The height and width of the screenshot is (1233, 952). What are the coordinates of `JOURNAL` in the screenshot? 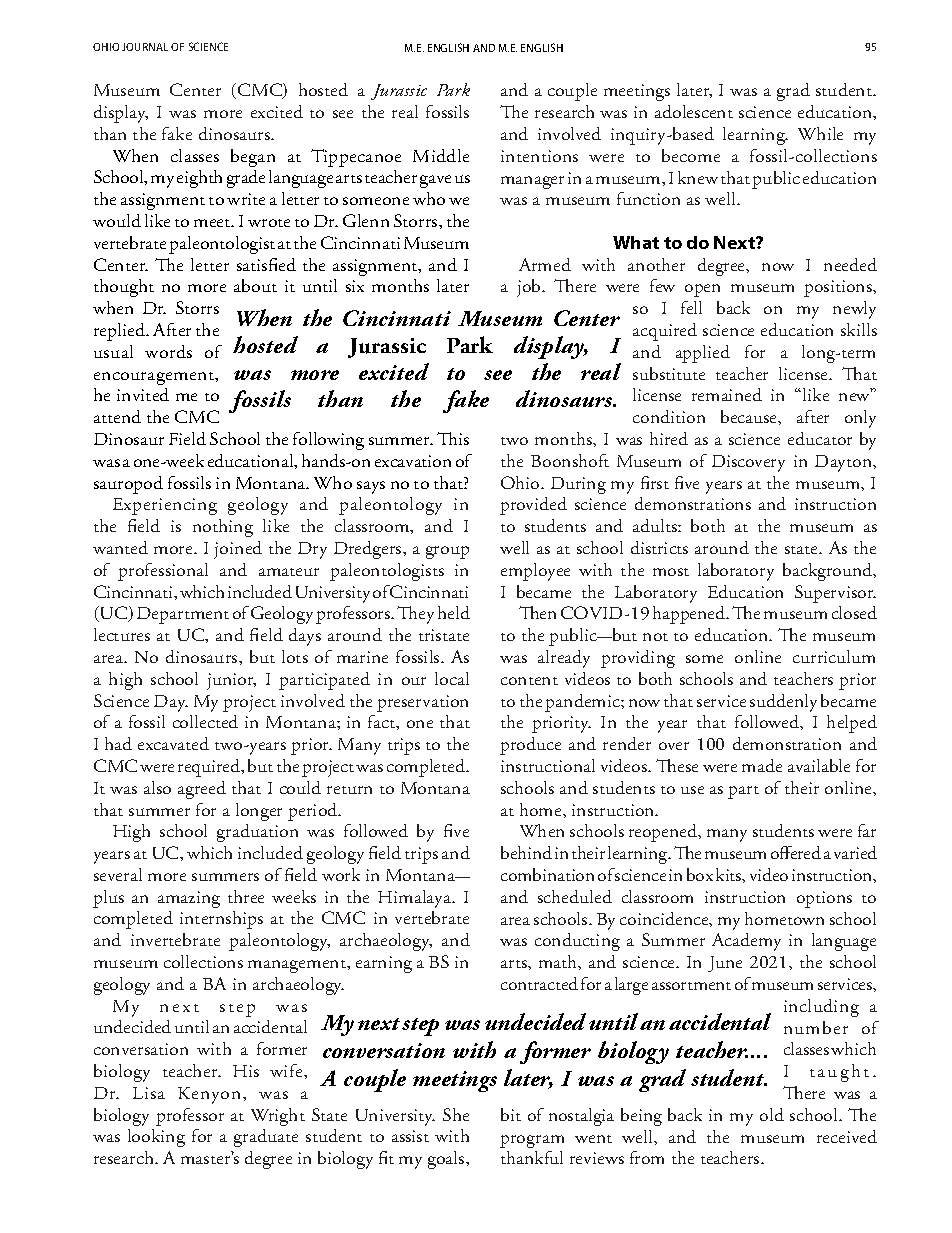 It's located at (145, 47).
